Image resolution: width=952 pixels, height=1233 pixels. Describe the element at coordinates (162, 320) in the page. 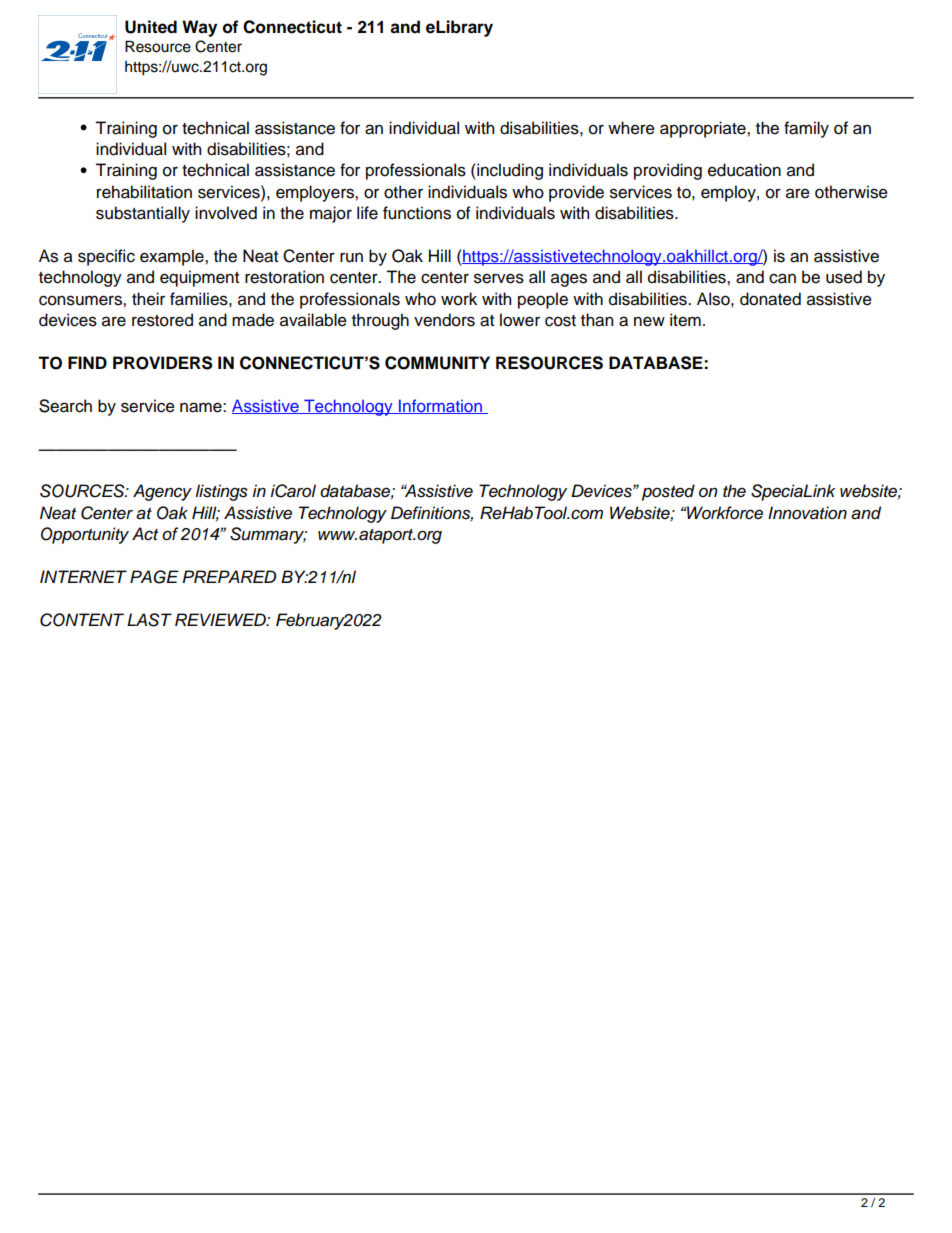

I see `restored` at that location.
